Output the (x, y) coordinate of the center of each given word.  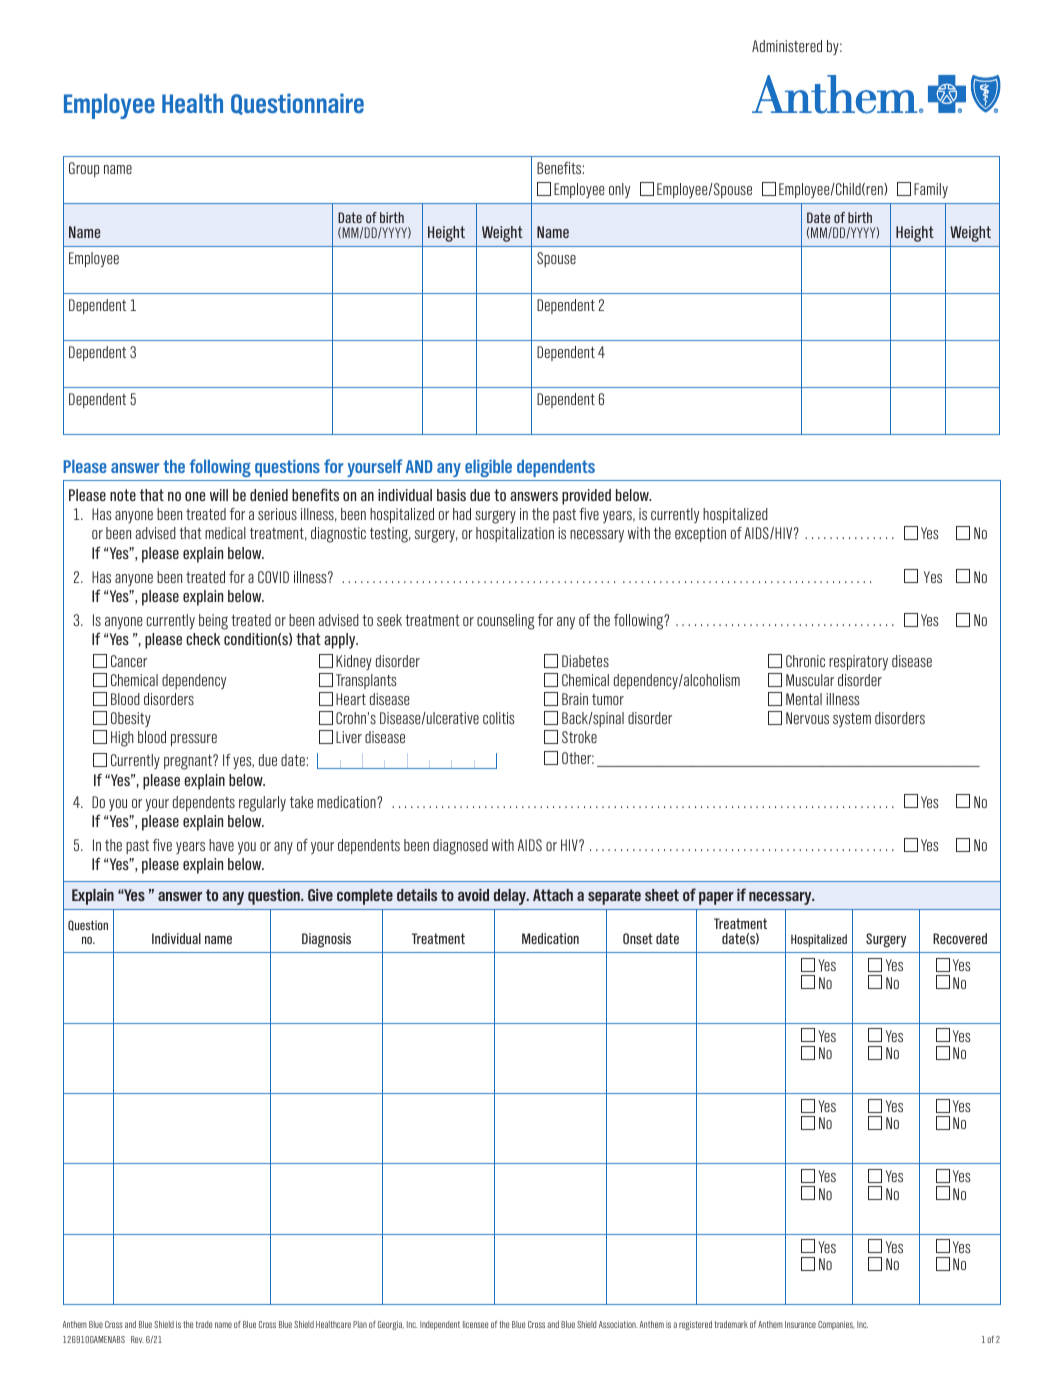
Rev (137, 1339)
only (619, 190)
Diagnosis (326, 940)
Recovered (960, 938)
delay (511, 897)
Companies (836, 1325)
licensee (475, 1324)
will (219, 495)
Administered (787, 46)
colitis (498, 718)
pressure (194, 740)
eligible (488, 468)
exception (700, 534)
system (852, 720)
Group (84, 169)
